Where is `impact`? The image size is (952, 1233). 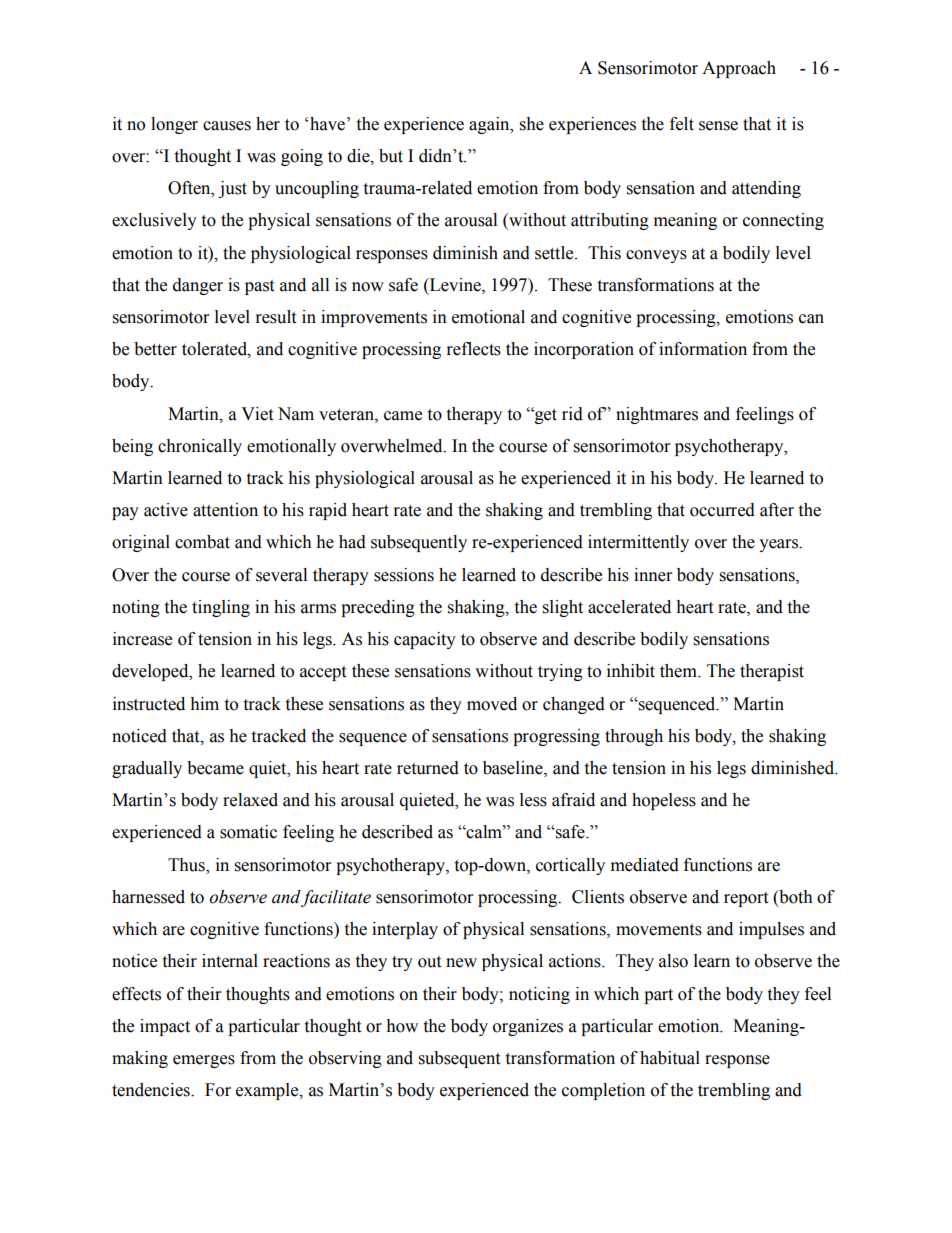 impact is located at coordinates (165, 1027).
